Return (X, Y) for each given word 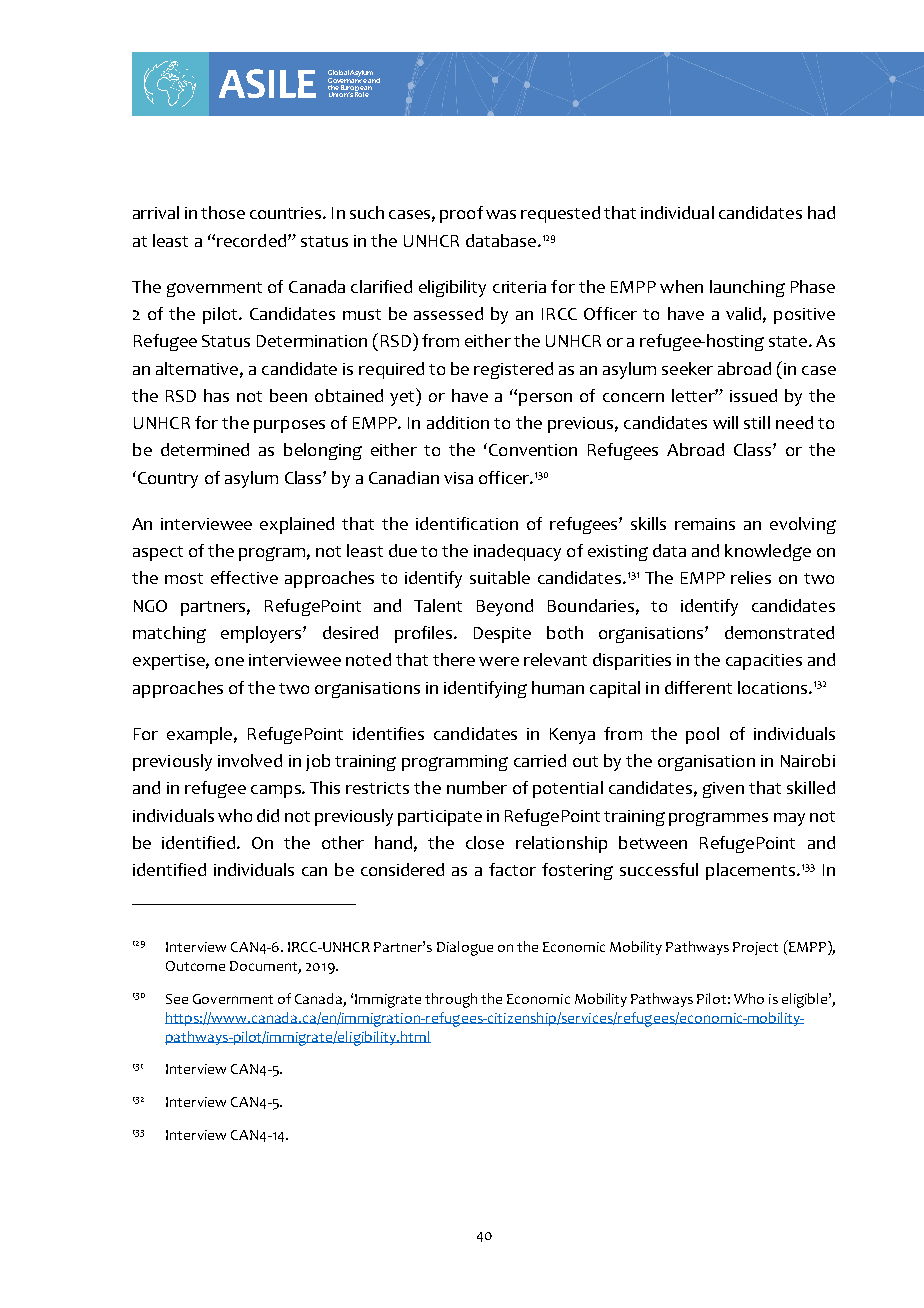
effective (244, 577)
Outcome (195, 966)
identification (467, 523)
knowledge (768, 552)
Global (338, 72)
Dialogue (465, 948)
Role (362, 93)
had (821, 212)
